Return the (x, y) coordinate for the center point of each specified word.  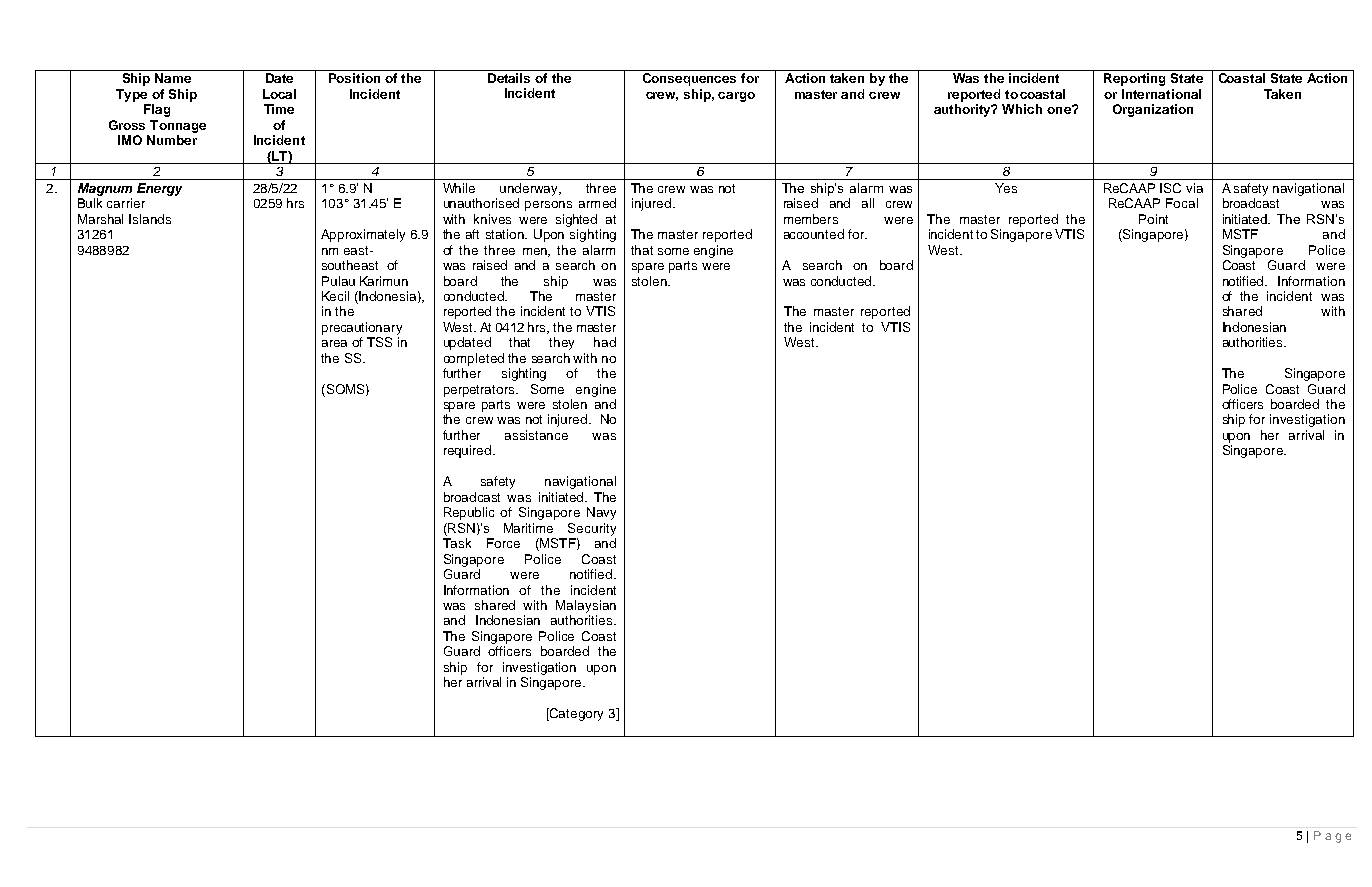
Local (279, 94)
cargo (736, 97)
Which (1022, 109)
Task (457, 543)
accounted (814, 234)
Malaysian (586, 606)
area (334, 343)
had (605, 342)
